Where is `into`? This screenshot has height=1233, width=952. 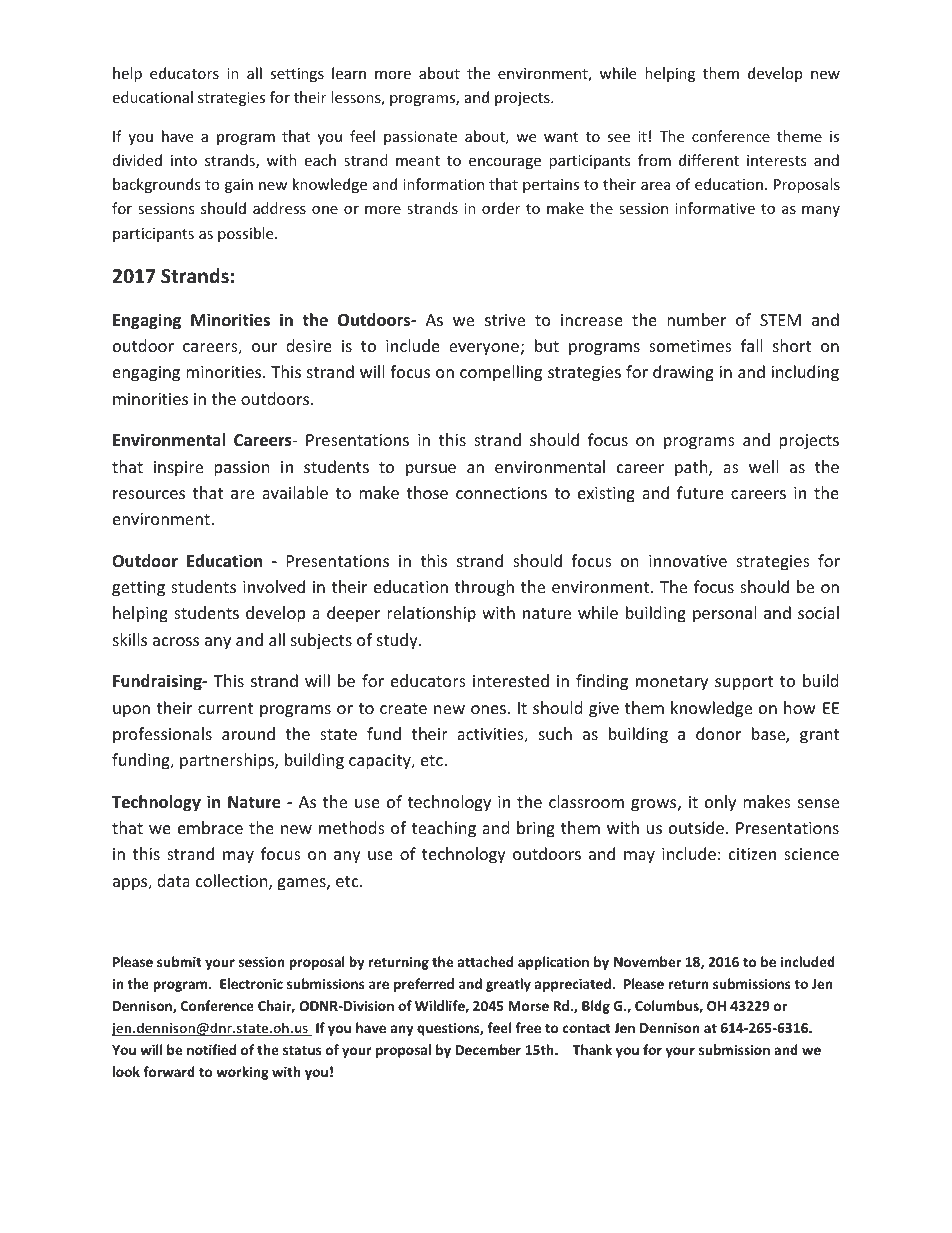
into is located at coordinates (184, 160).
